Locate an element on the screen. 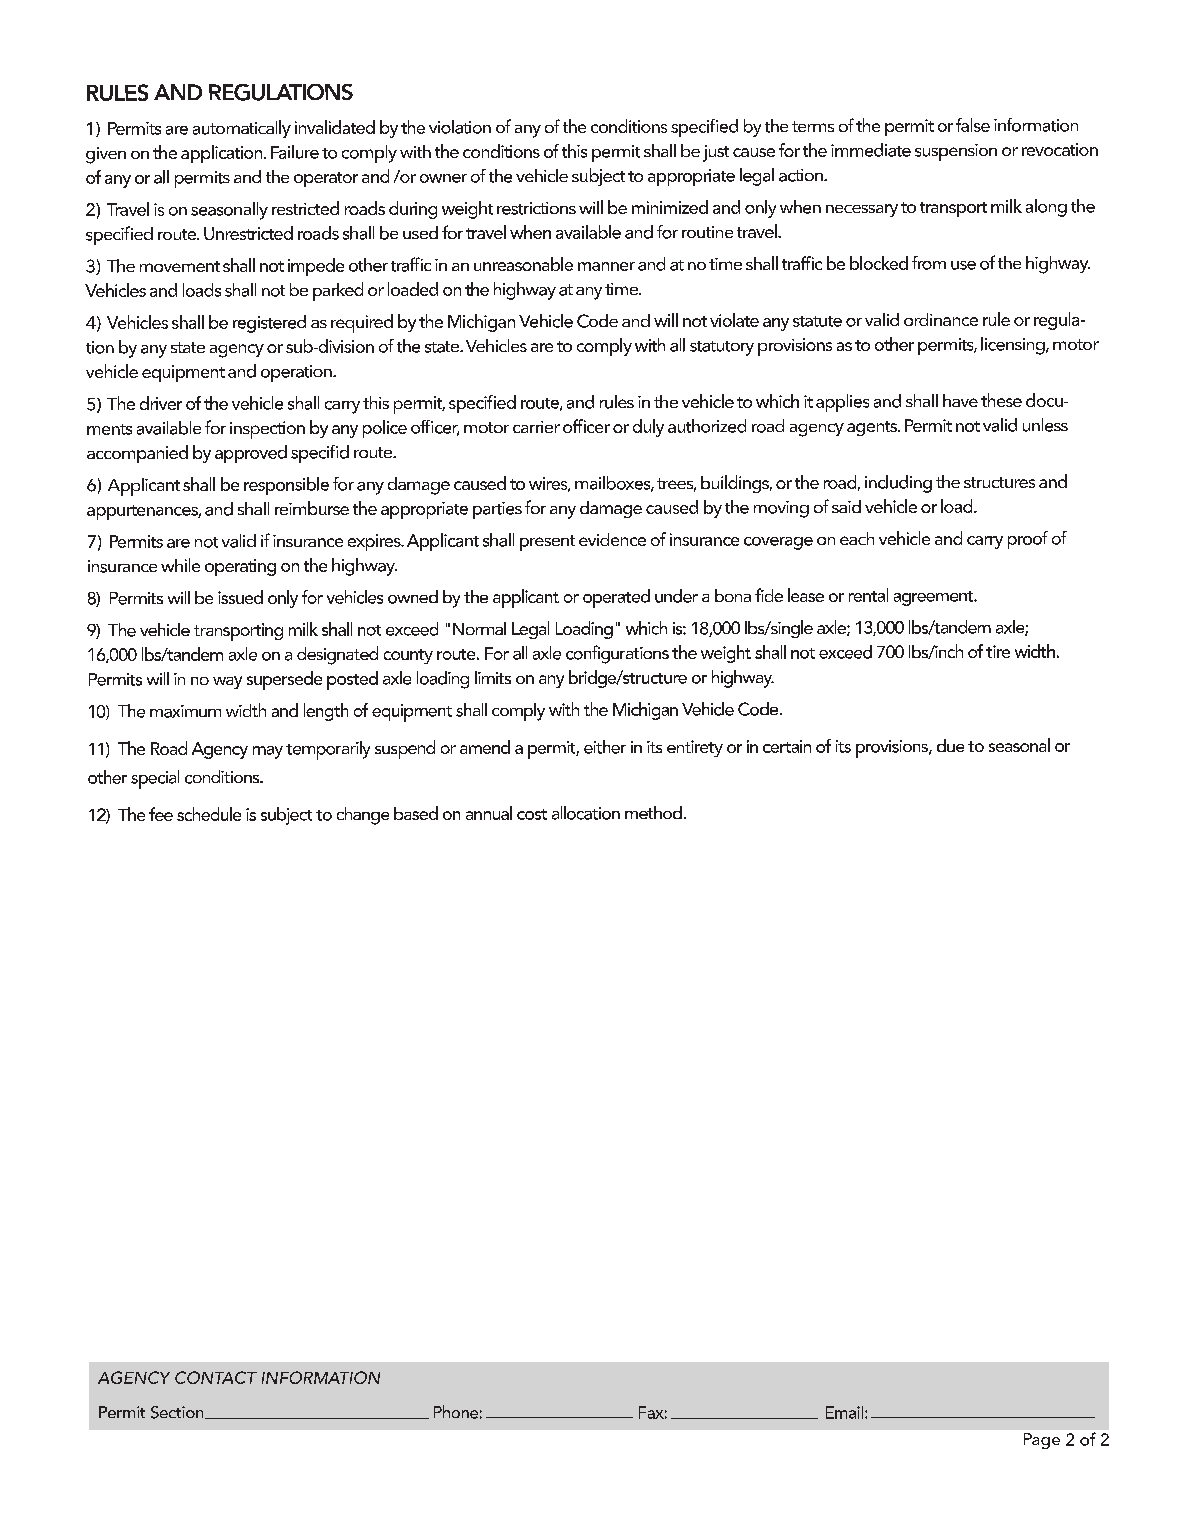 This screenshot has height=1528, width=1189. due is located at coordinates (950, 745).
